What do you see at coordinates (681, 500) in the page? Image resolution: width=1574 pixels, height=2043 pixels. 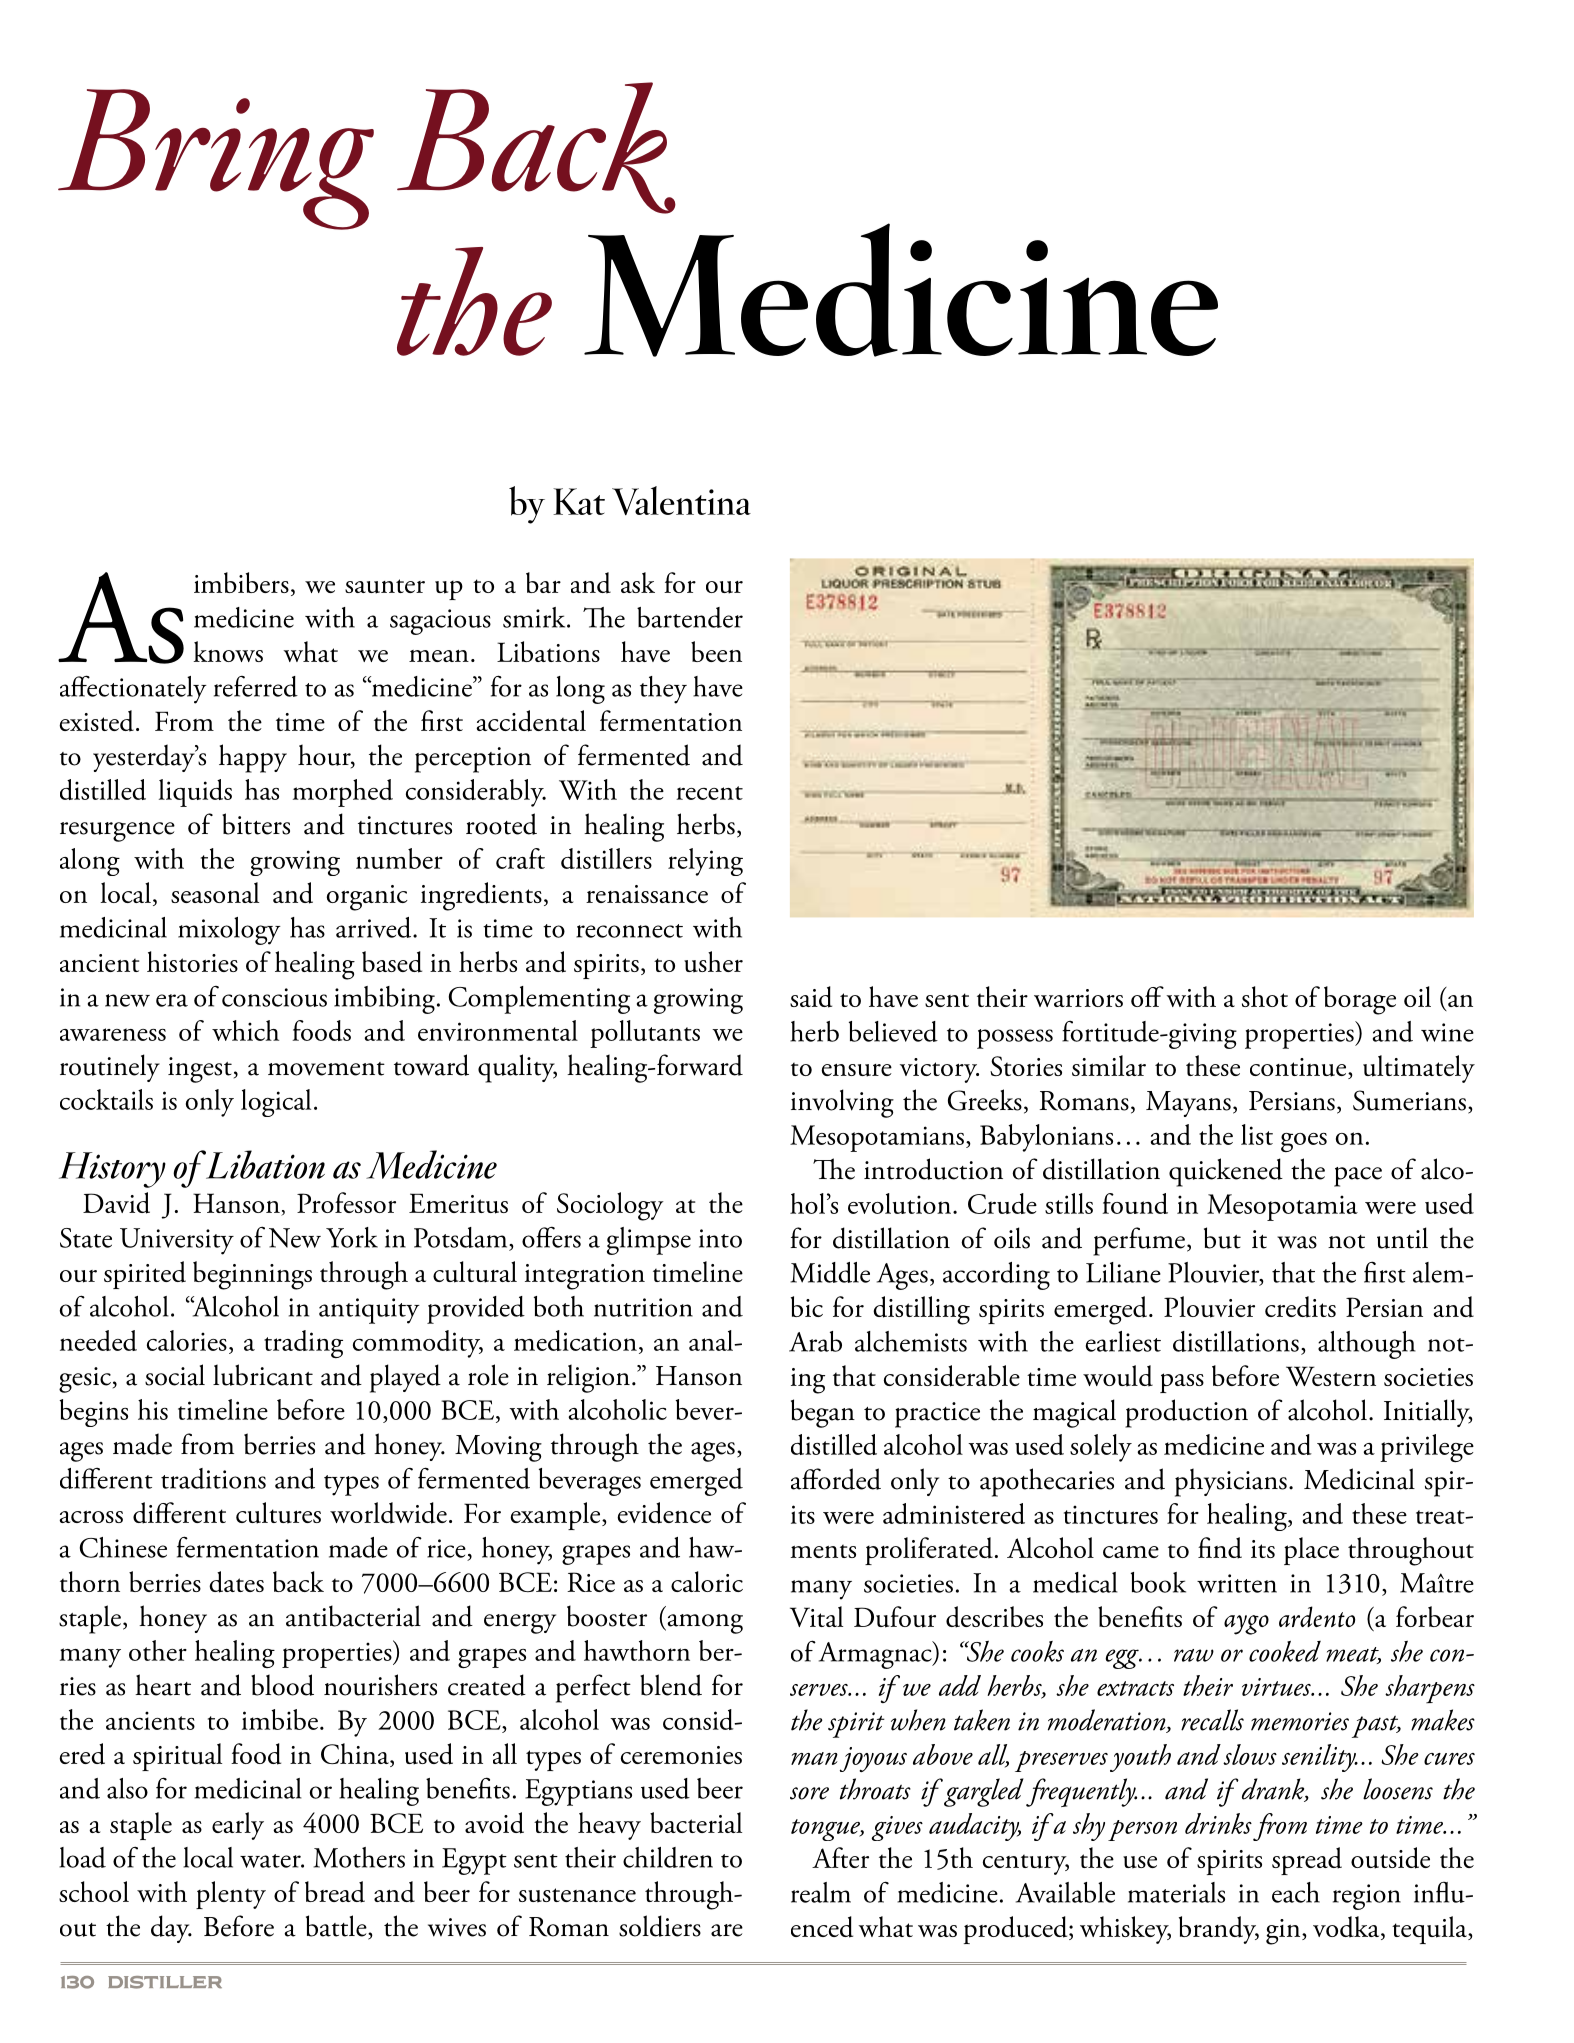 I see `Valentina` at bounding box center [681, 500].
